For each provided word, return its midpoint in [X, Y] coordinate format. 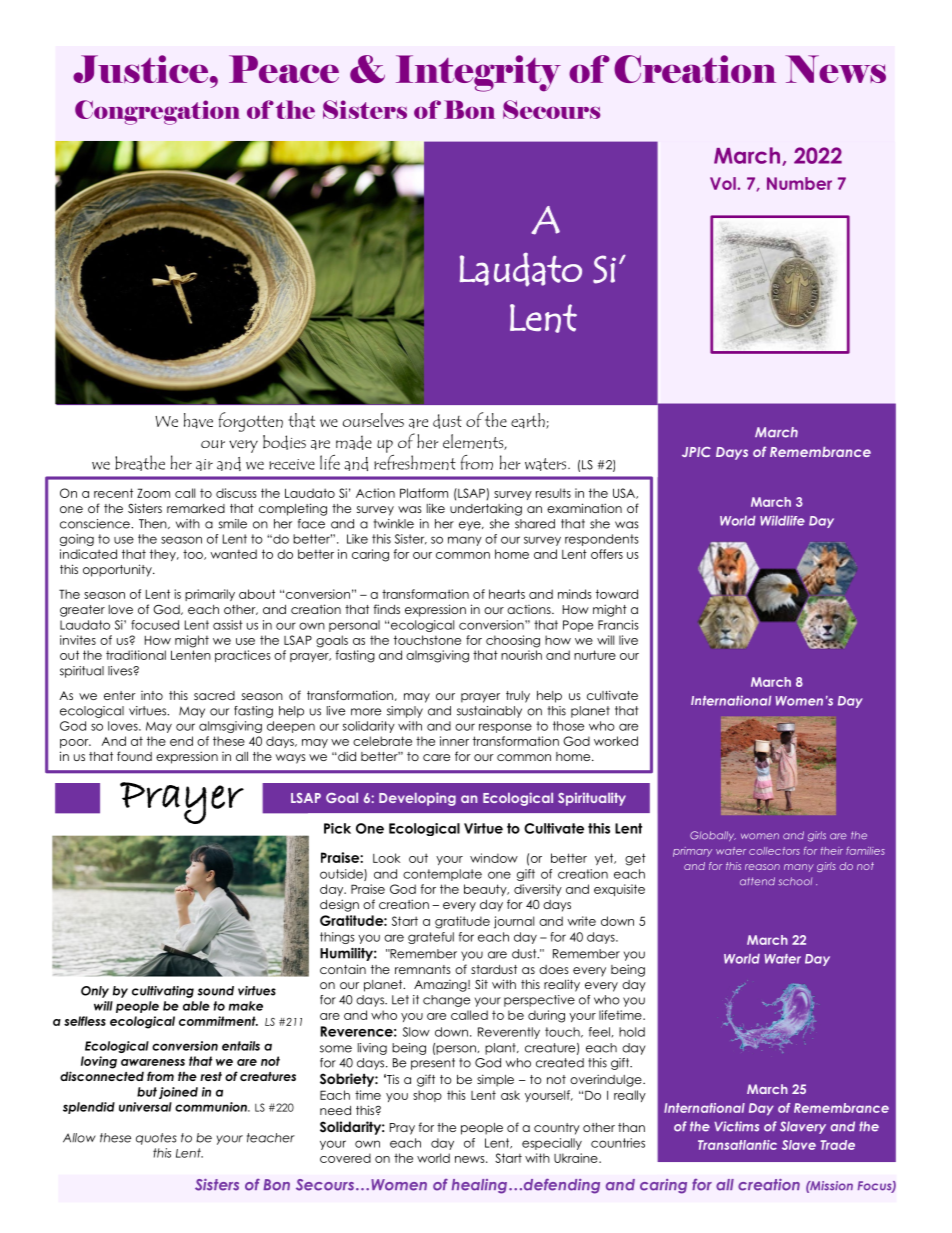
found [134, 756]
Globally [713, 836]
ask [510, 1095]
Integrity [478, 73]
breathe [140, 463]
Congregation [157, 112]
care [436, 757]
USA [625, 493]
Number [799, 183]
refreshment [415, 461]
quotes [156, 1139]
